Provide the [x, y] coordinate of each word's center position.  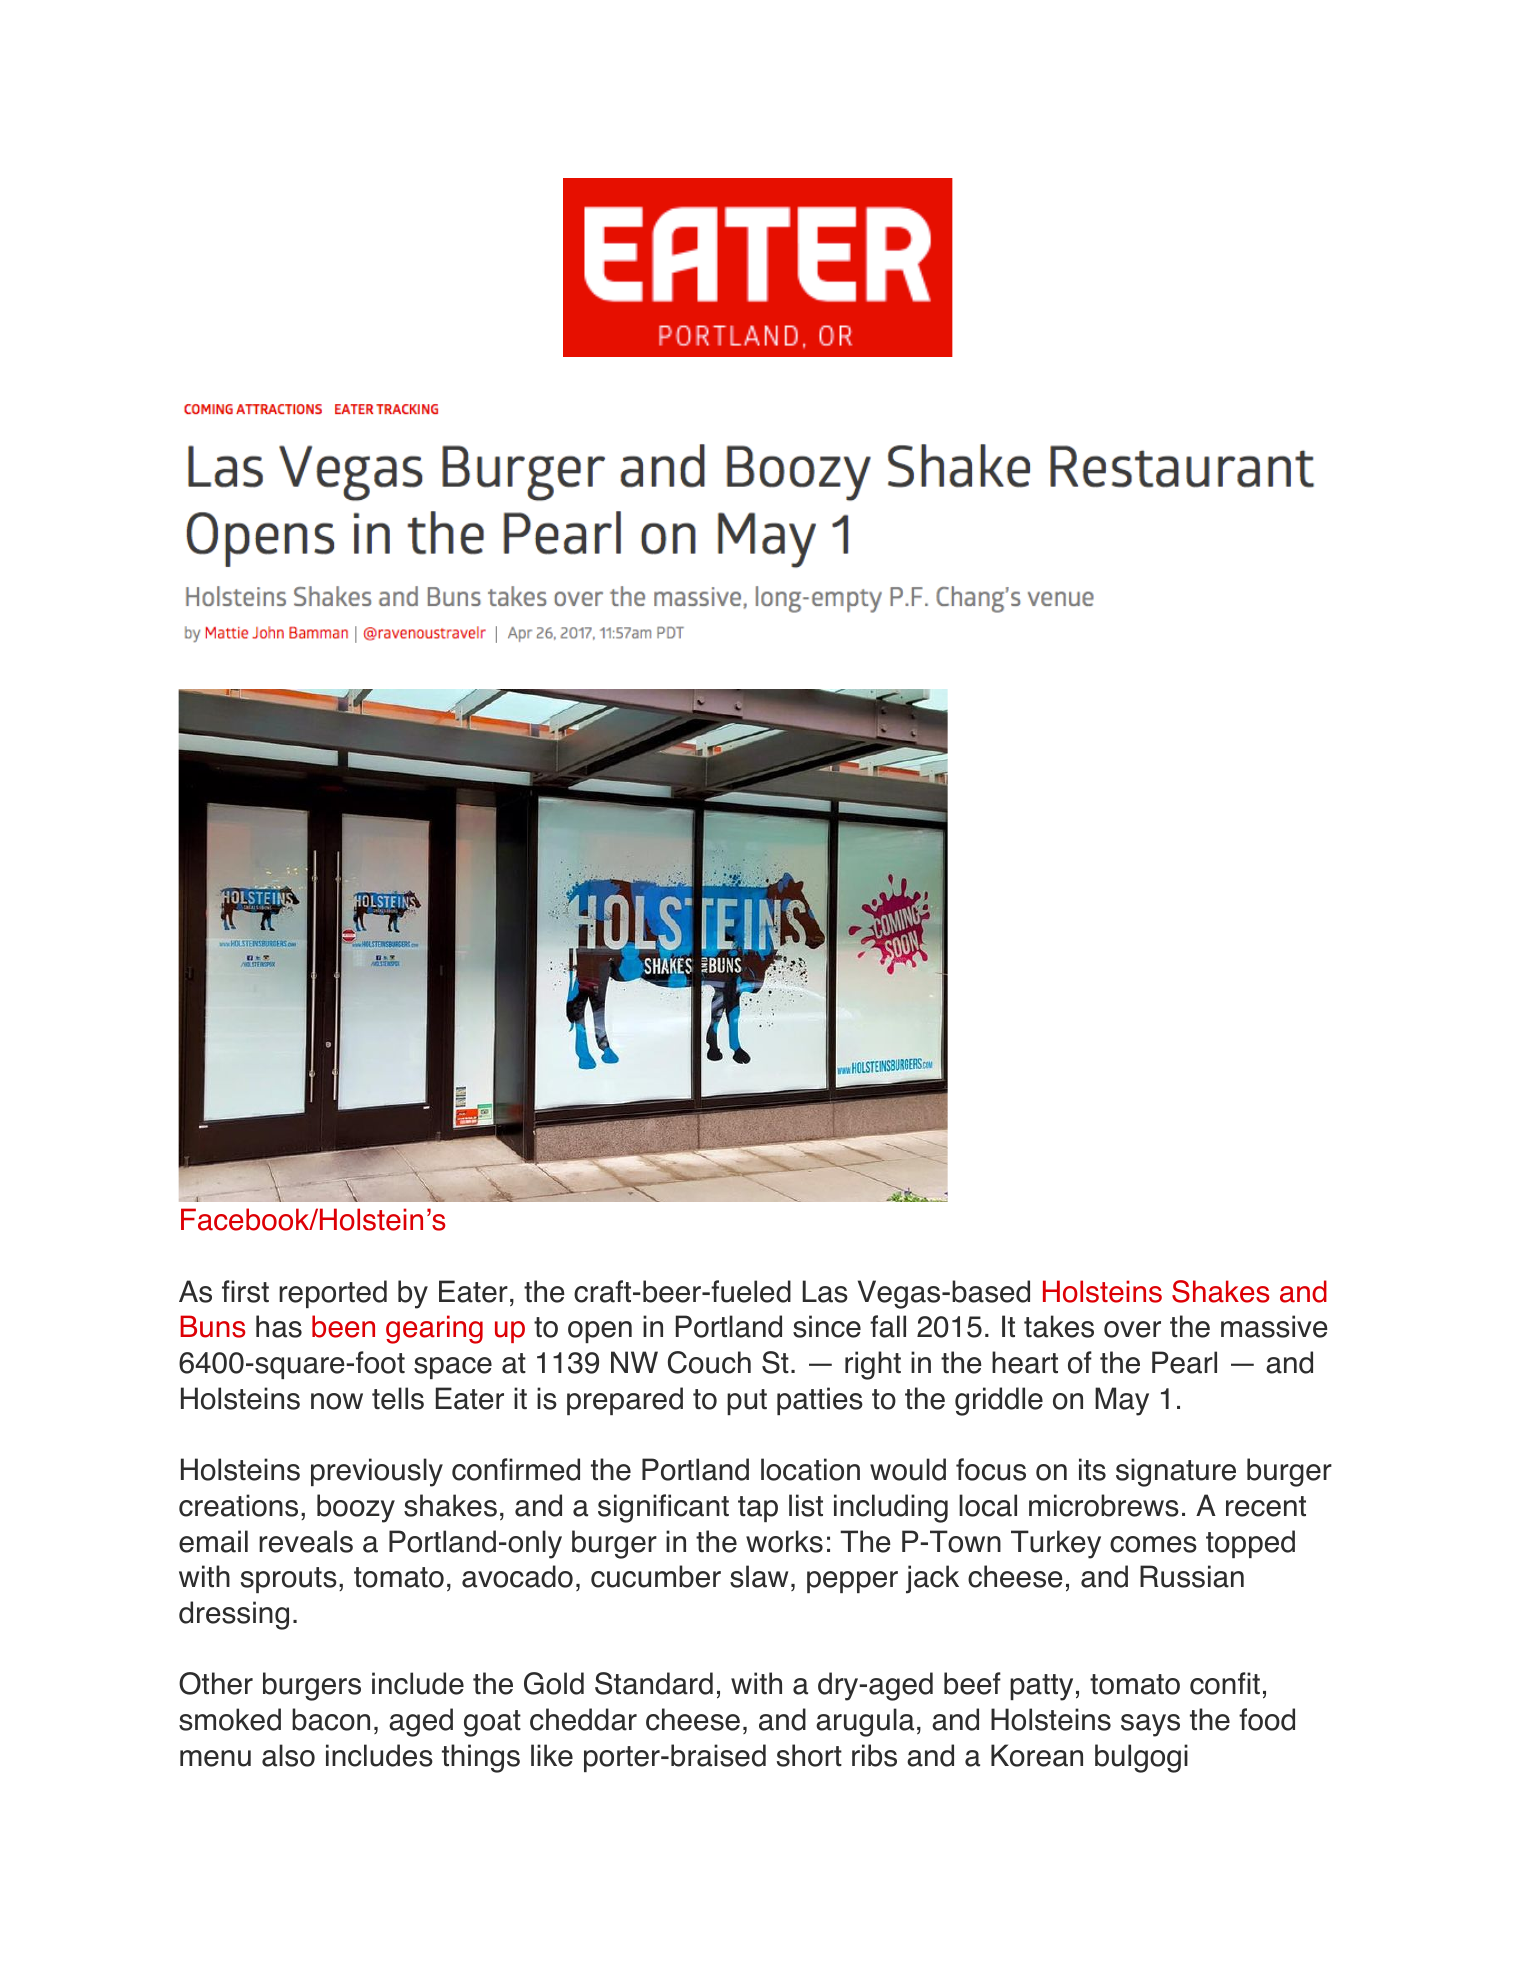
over [1132, 1329]
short [809, 1755]
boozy [356, 1508]
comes [1153, 1544]
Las [825, 1291]
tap [758, 1509]
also [288, 1755]
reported [333, 1294]
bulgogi [1141, 1758]
